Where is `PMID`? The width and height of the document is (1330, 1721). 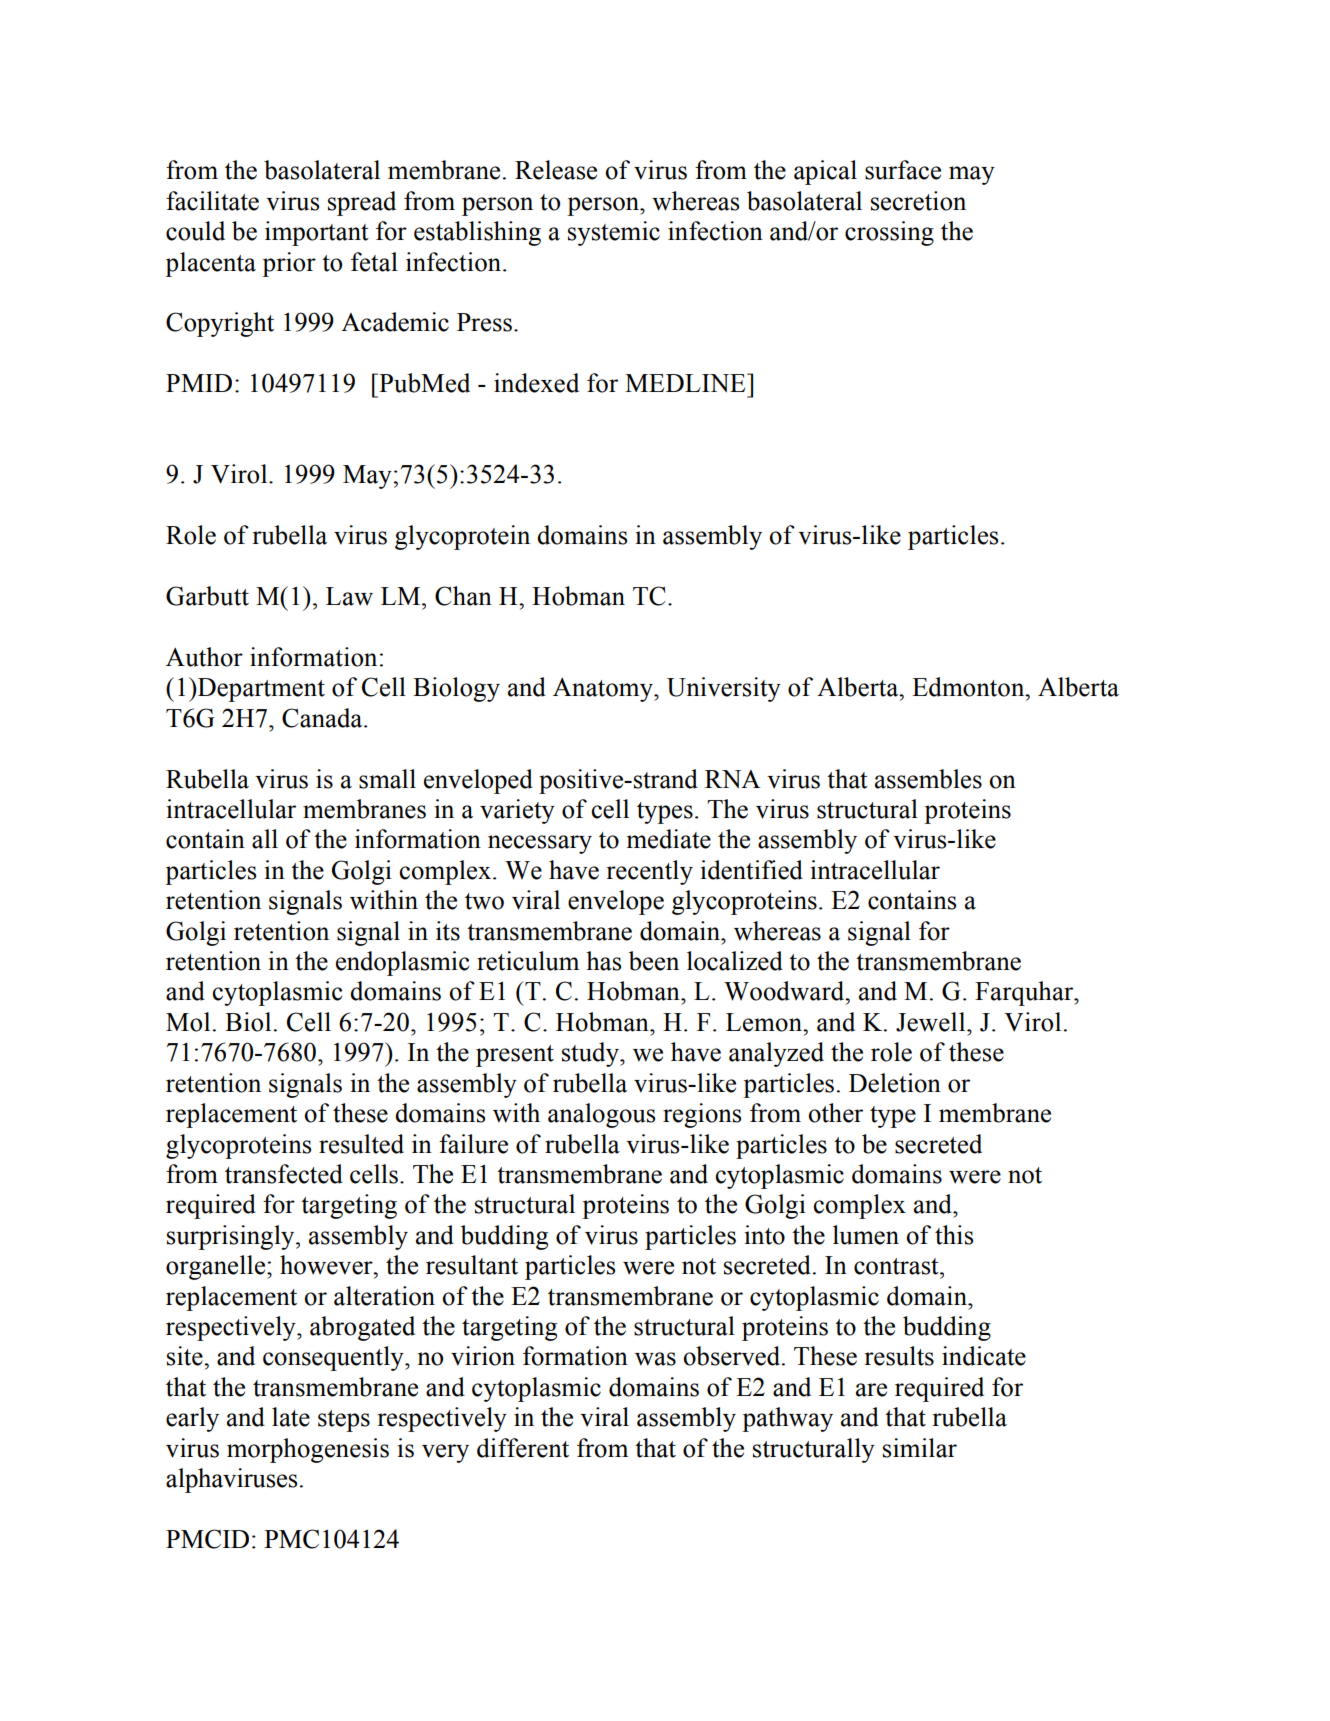 PMID is located at coordinates (199, 383).
